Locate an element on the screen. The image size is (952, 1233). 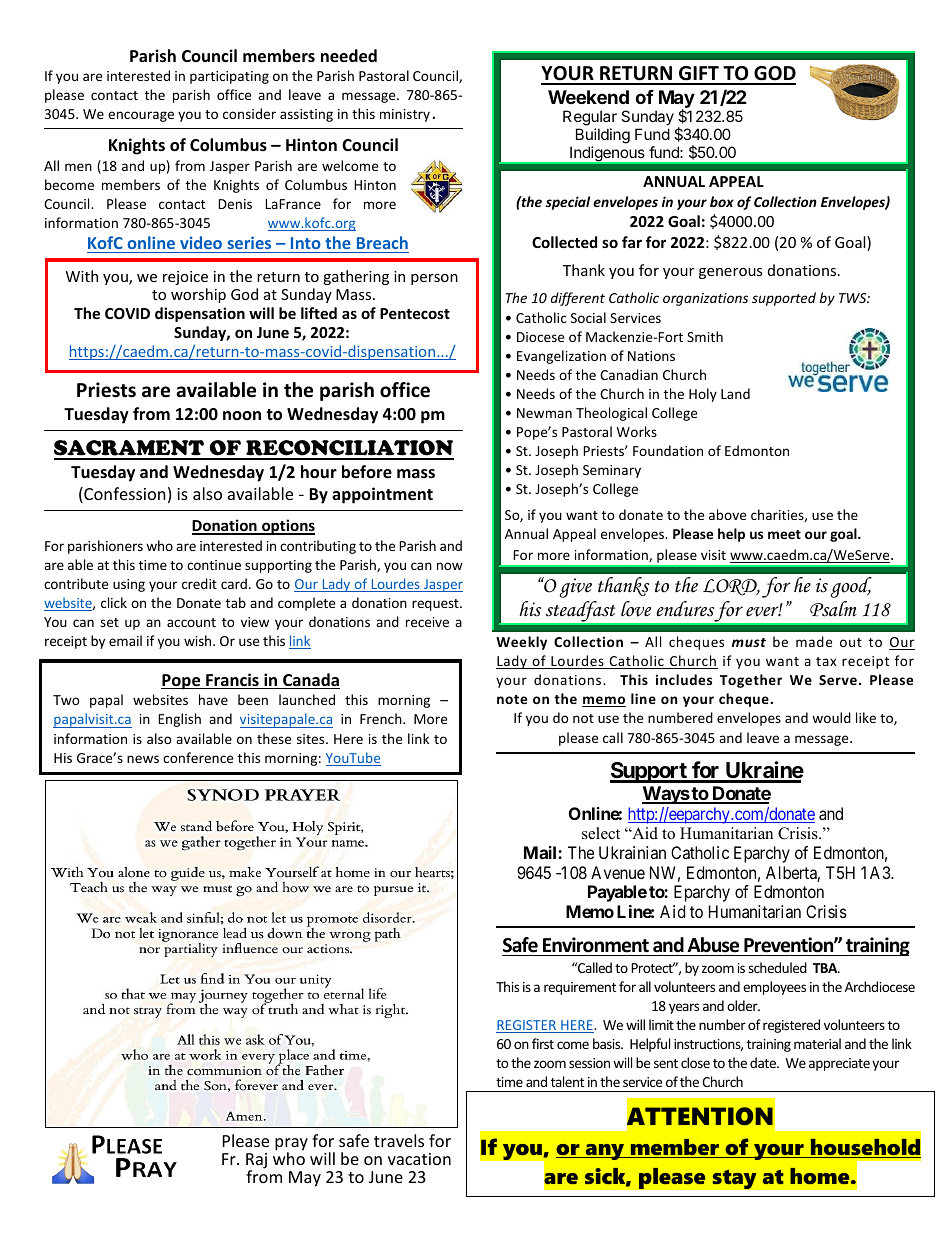
request is located at coordinates (436, 605).
